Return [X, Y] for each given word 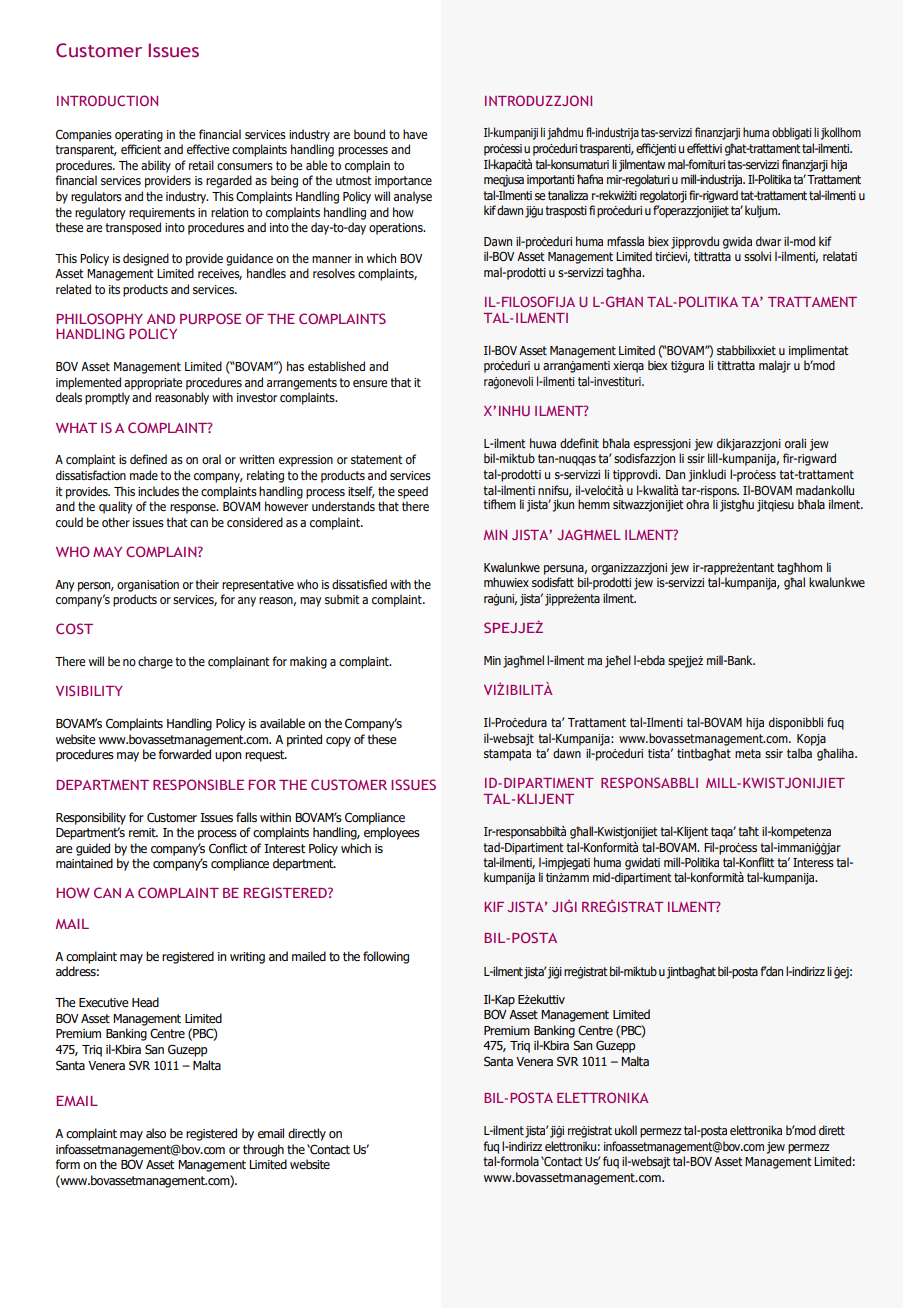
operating [139, 136]
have [415, 134]
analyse [413, 197]
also [156, 1133]
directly [307, 1134]
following [386, 957]
